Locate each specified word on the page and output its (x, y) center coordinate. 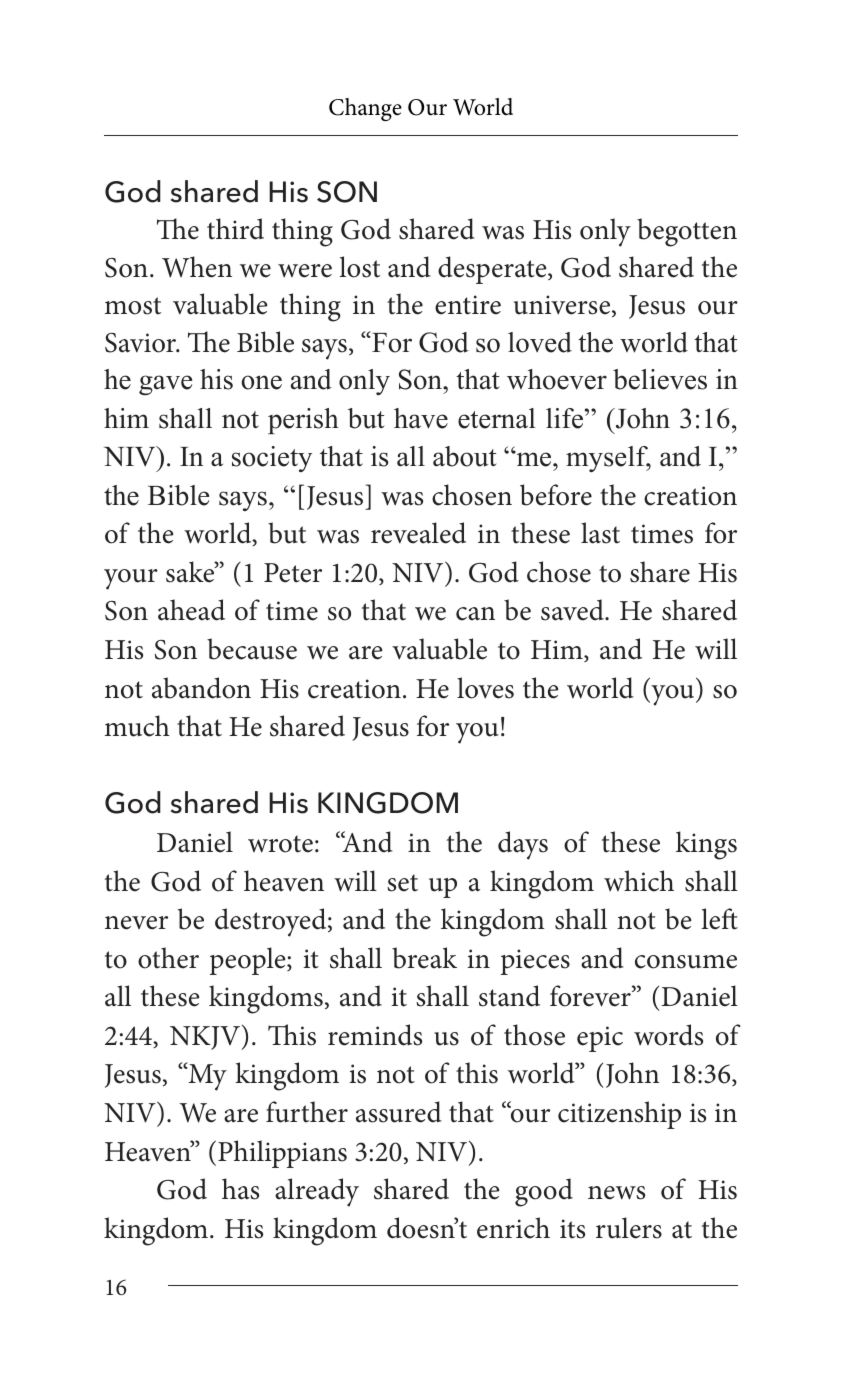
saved (573, 610)
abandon (201, 688)
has (240, 1189)
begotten (687, 232)
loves (485, 688)
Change (365, 109)
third (235, 229)
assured (399, 1112)
